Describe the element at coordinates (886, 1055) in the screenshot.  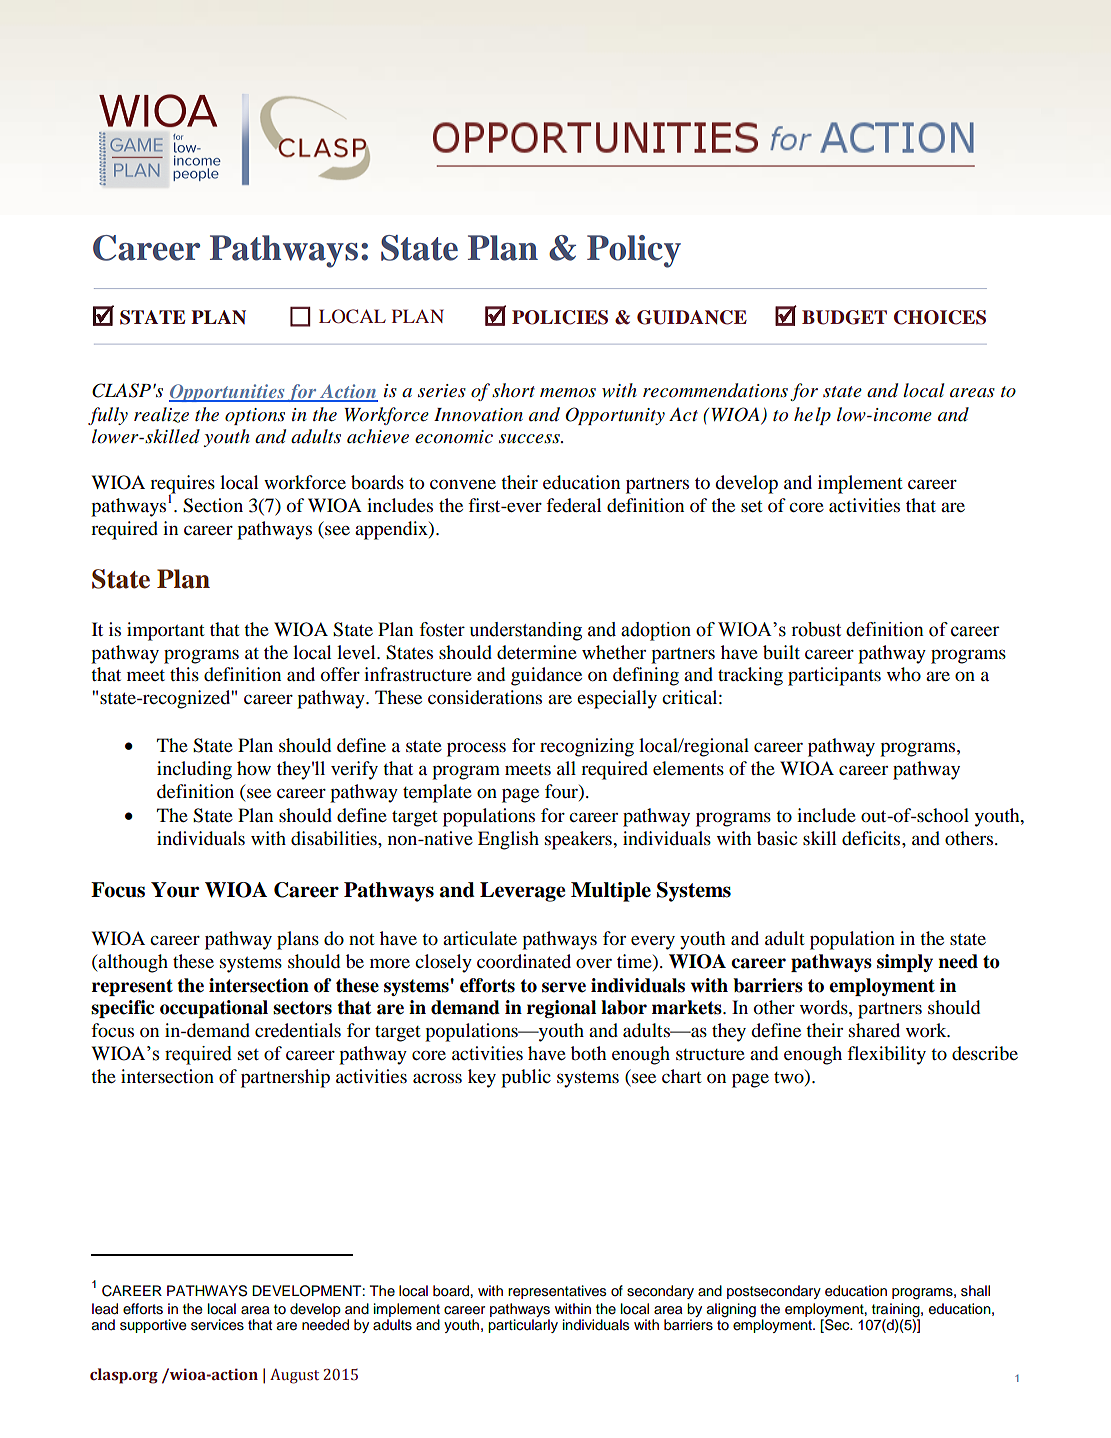
I see `flexibility` at that location.
